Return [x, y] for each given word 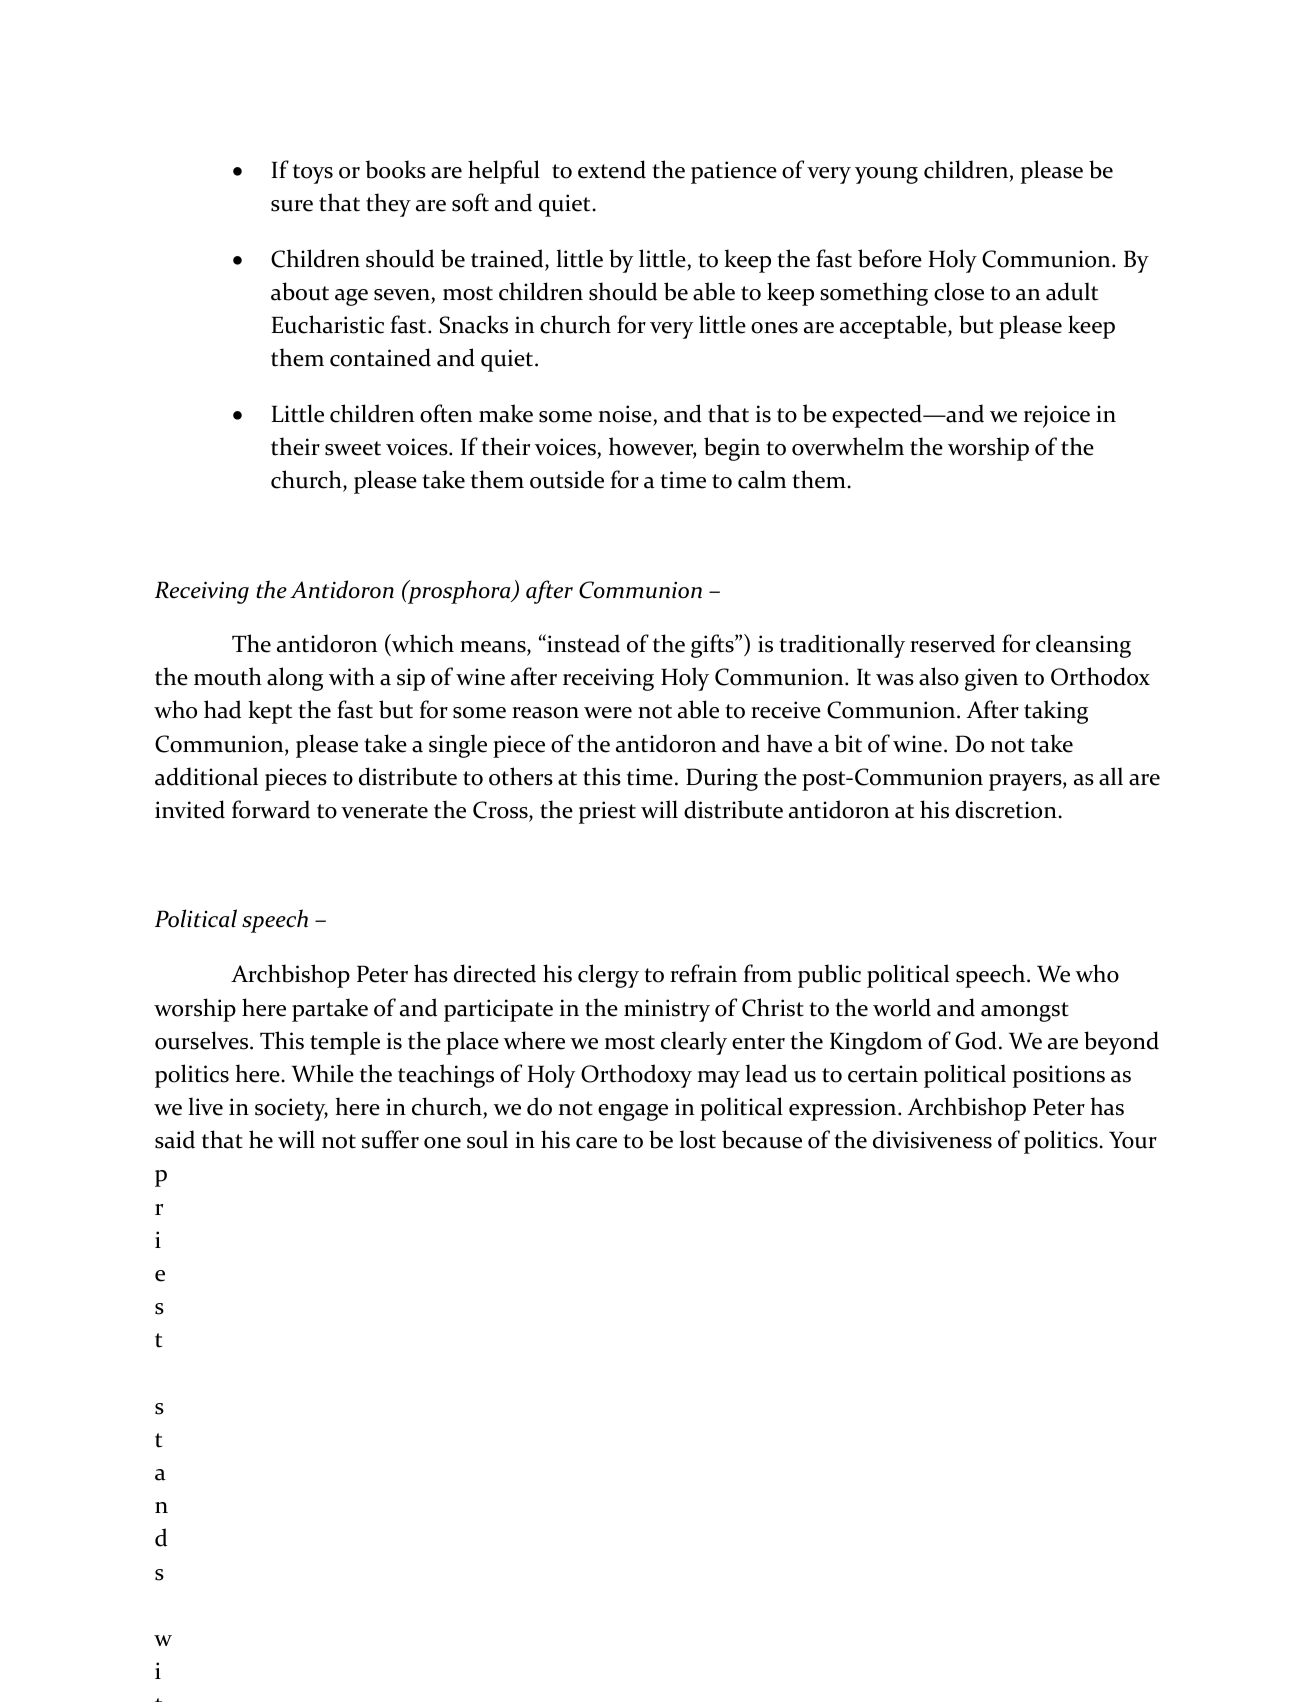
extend [612, 169]
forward [271, 809]
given [991, 679]
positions [1059, 1076]
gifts [713, 646]
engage [633, 1112]
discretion [1006, 809]
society [291, 1109]
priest [607, 812]
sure [292, 206]
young [886, 175]
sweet [353, 448]
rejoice [1057, 416]
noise [625, 414]
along [295, 679]
